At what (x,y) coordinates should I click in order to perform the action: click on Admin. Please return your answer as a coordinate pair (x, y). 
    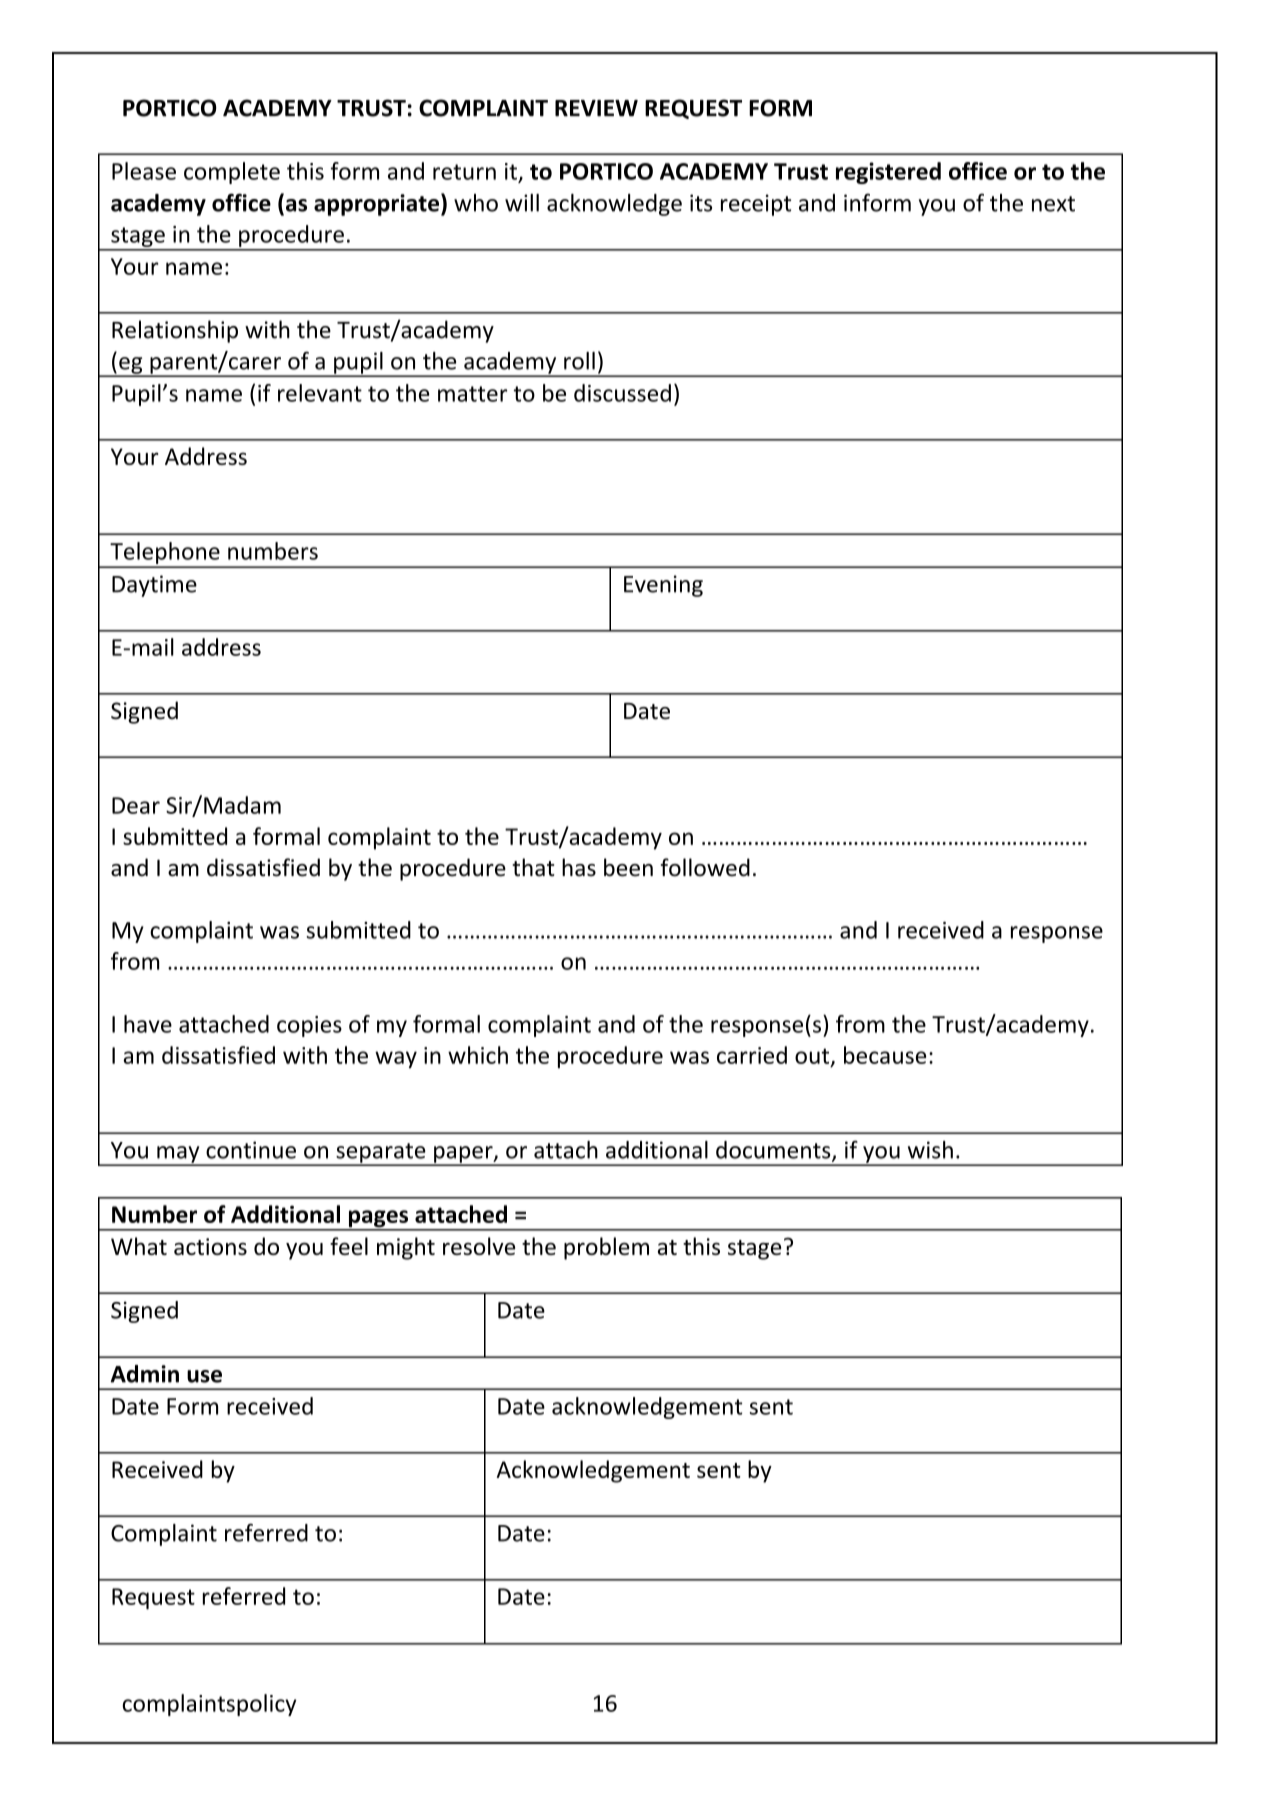
    Looking at the image, I should click on (144, 1374).
